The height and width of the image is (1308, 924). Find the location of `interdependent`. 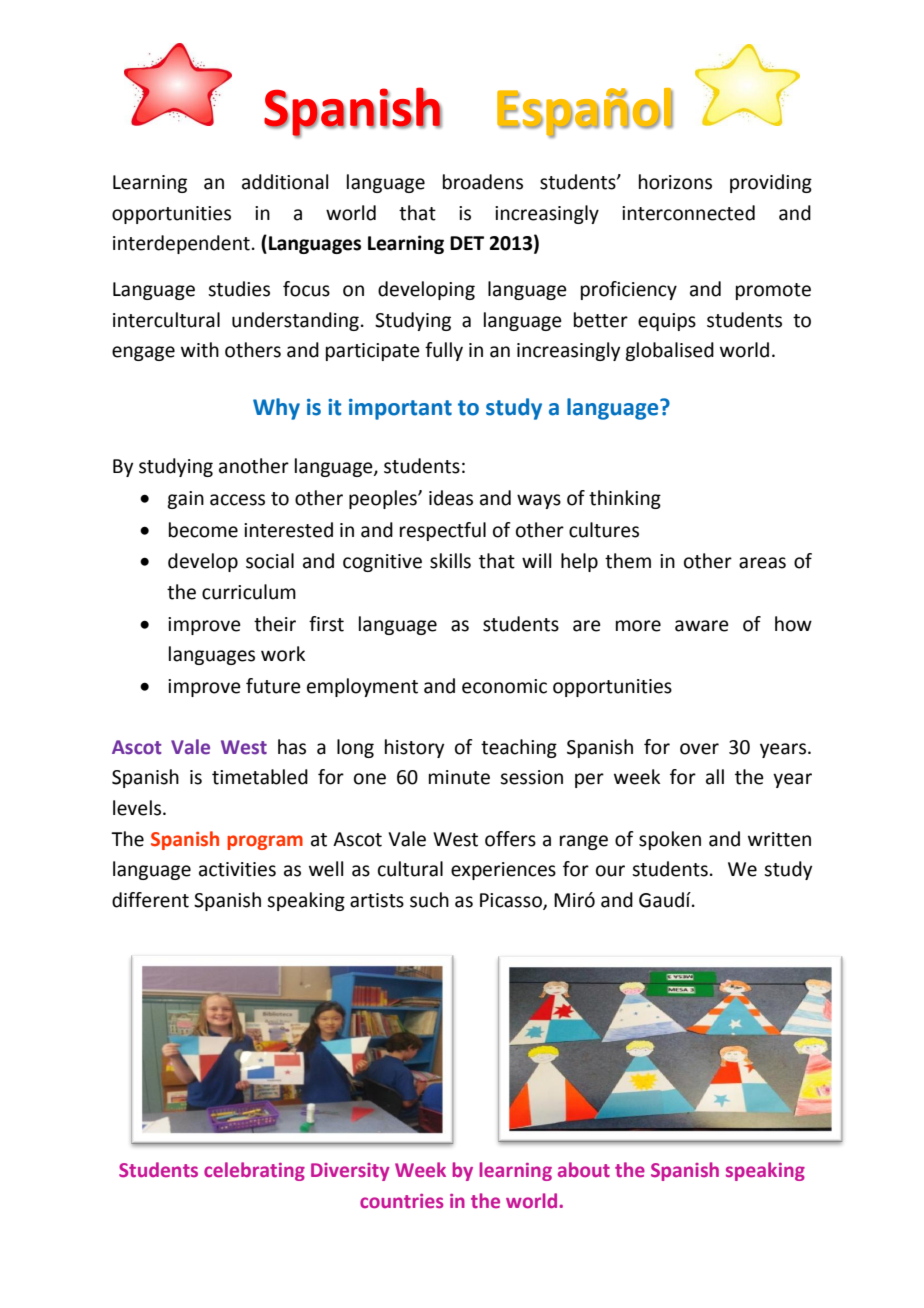

interdependent is located at coordinates (181, 244).
